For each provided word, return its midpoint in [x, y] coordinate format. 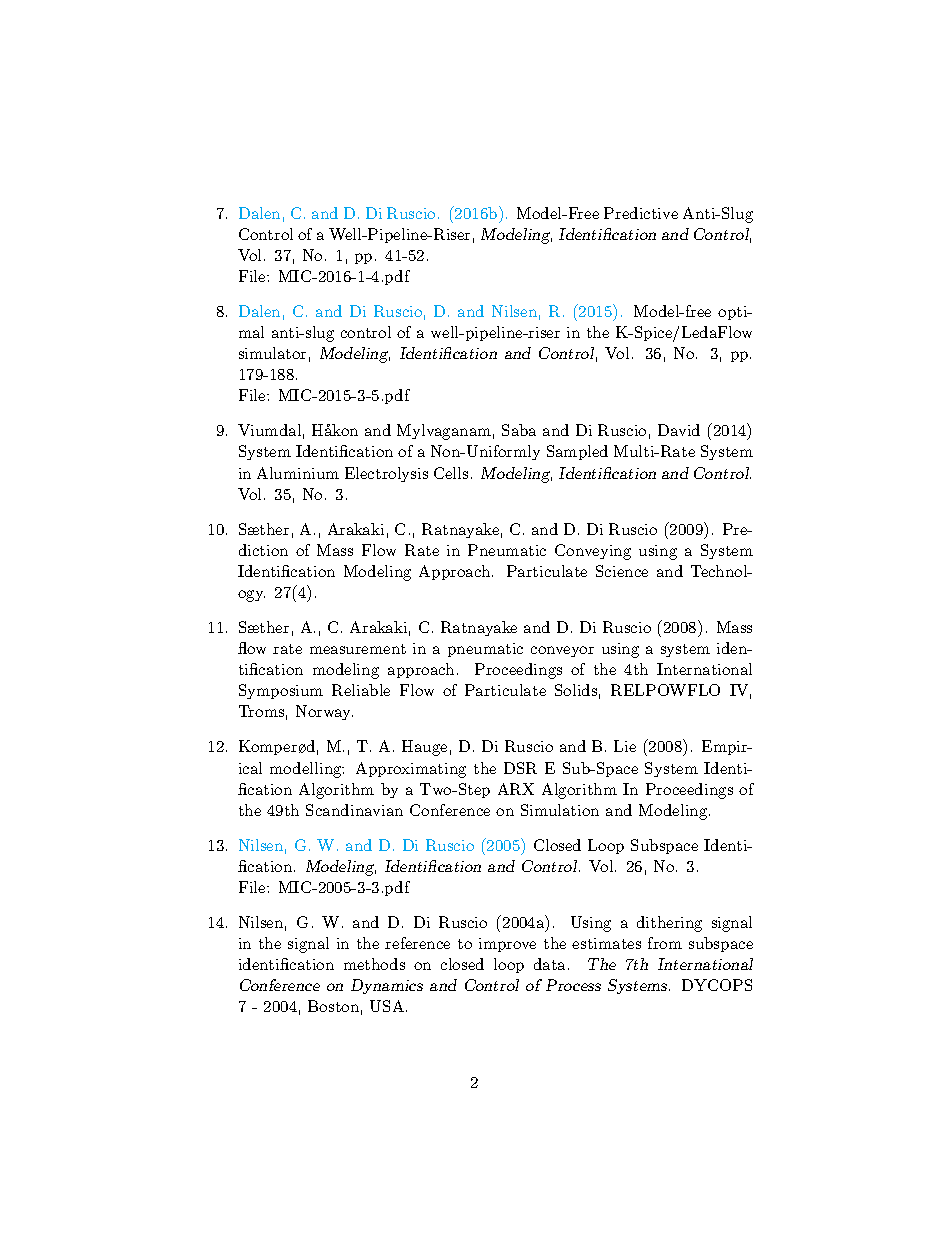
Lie [625, 746]
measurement [358, 649]
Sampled [577, 452]
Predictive [641, 213]
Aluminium [298, 473]
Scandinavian [354, 810]
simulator [272, 353]
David [679, 430]
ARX [516, 789]
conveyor [562, 651]
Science [622, 571]
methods [374, 964]
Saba [519, 430]
